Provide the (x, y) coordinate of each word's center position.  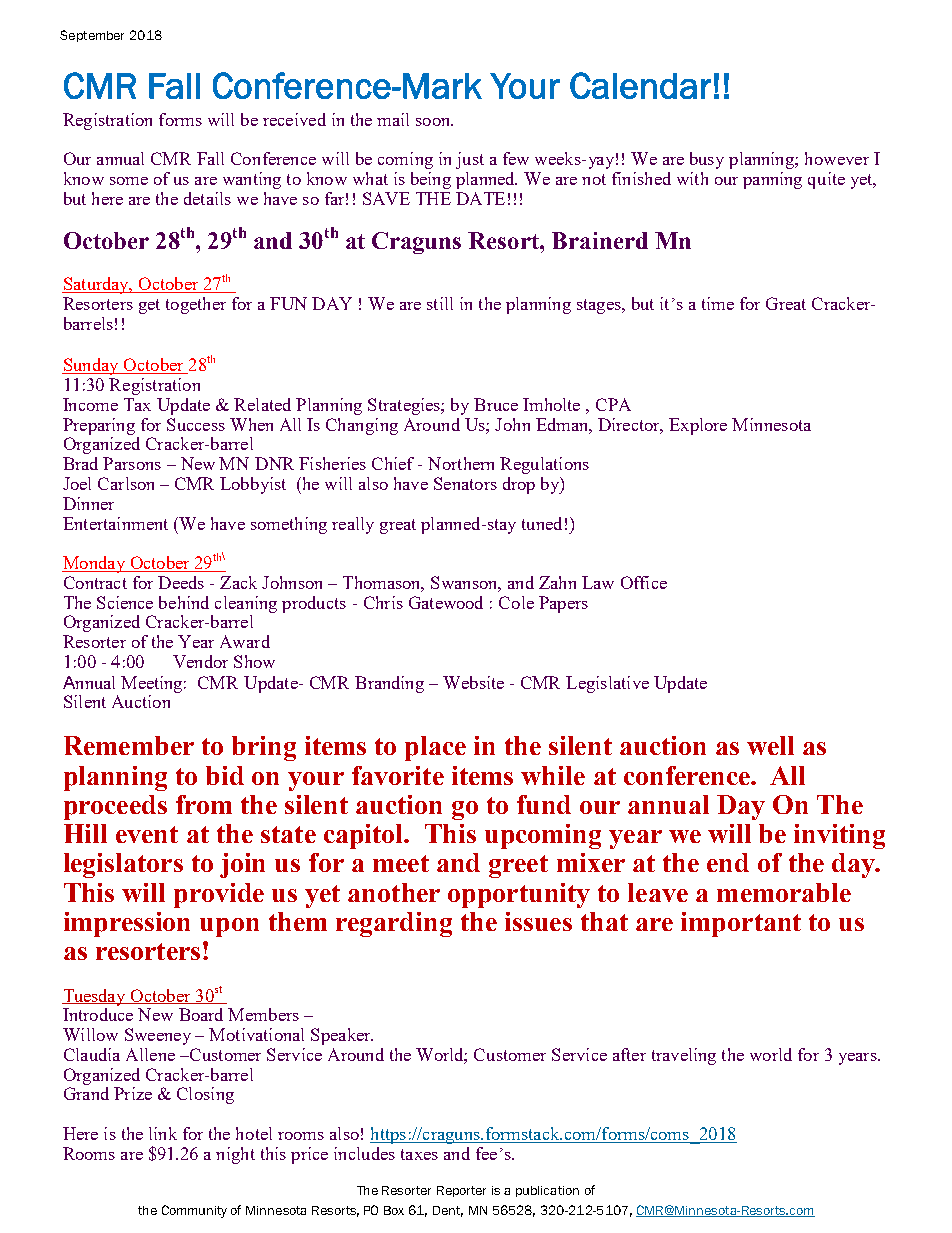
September (92, 36)
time (718, 303)
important (741, 924)
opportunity (519, 895)
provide (219, 895)
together (196, 305)
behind (184, 602)
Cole (516, 602)
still (440, 303)
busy (707, 160)
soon (434, 122)
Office (644, 582)
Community (194, 1211)
